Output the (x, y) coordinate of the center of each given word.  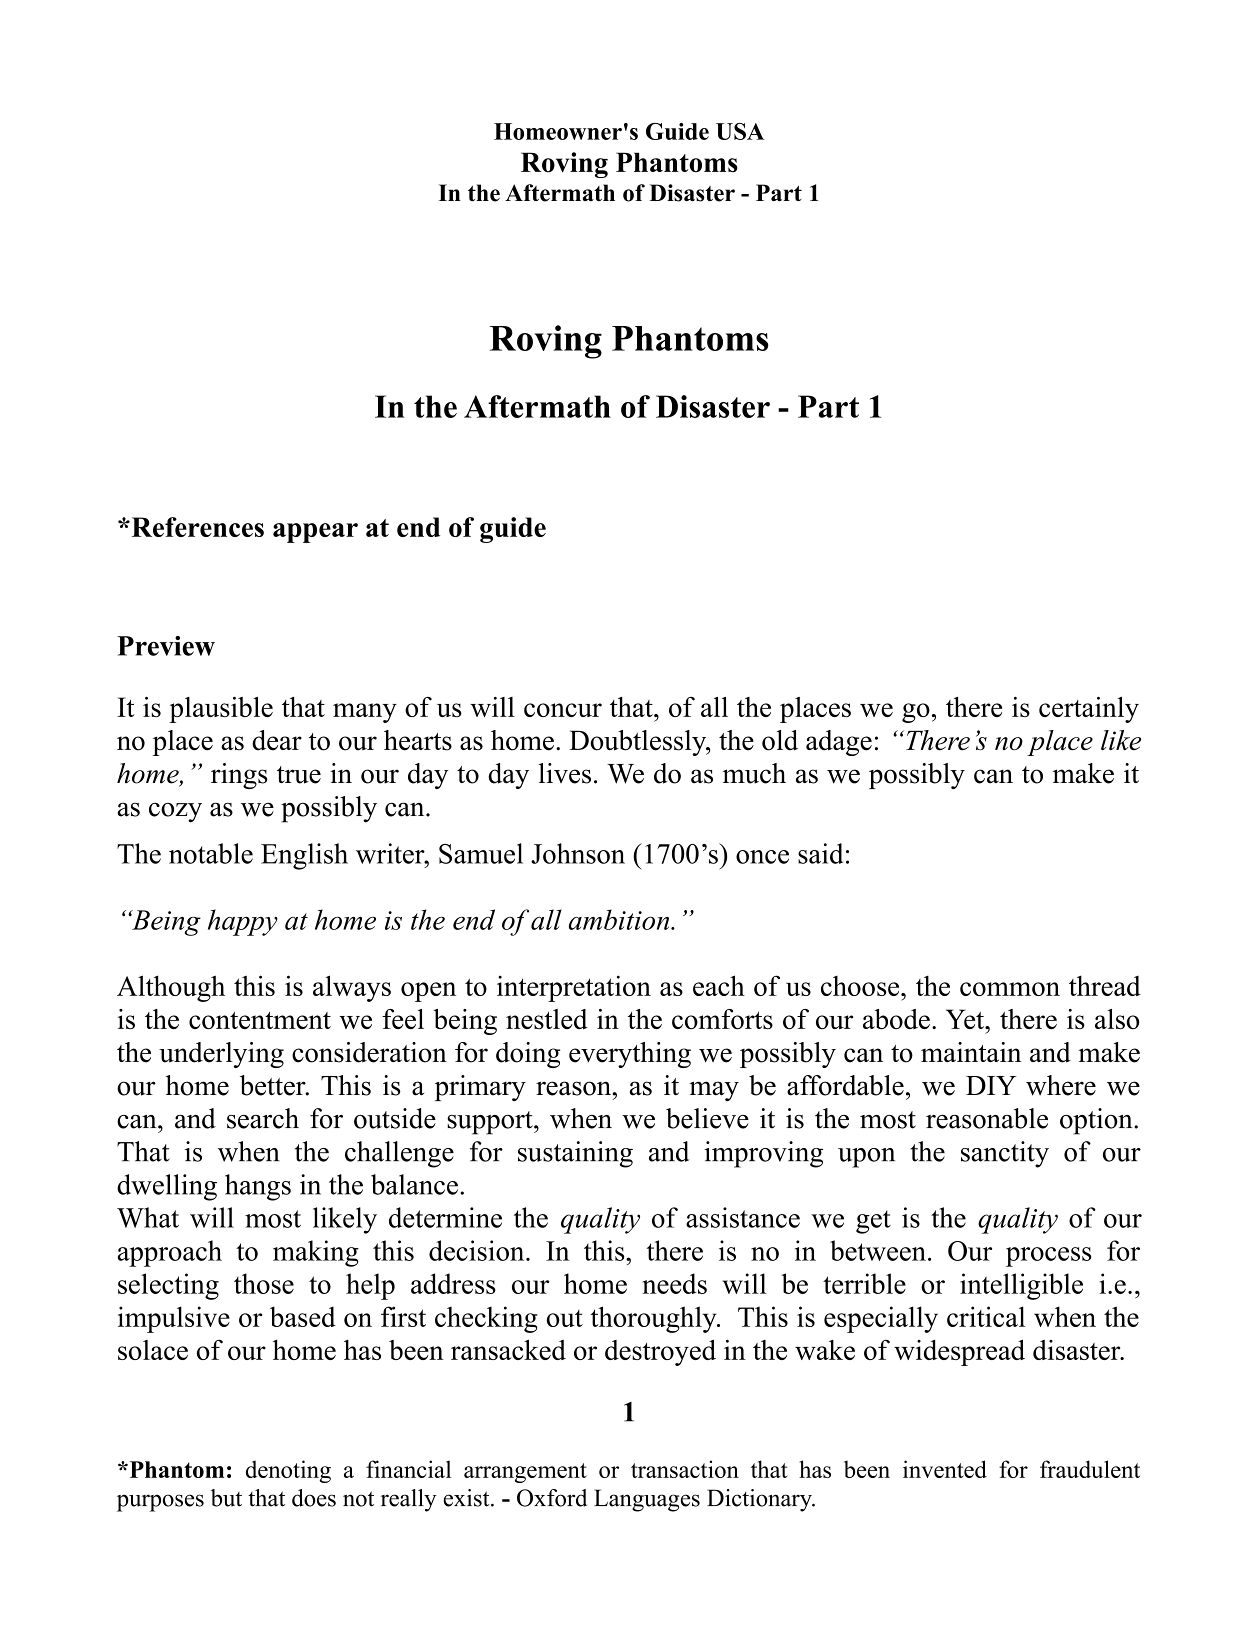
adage (839, 743)
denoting (288, 1471)
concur (563, 710)
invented (945, 1469)
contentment (260, 1020)
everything (630, 1055)
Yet (966, 1019)
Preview (166, 646)
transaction (685, 1469)
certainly (1089, 710)
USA (740, 131)
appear (315, 533)
